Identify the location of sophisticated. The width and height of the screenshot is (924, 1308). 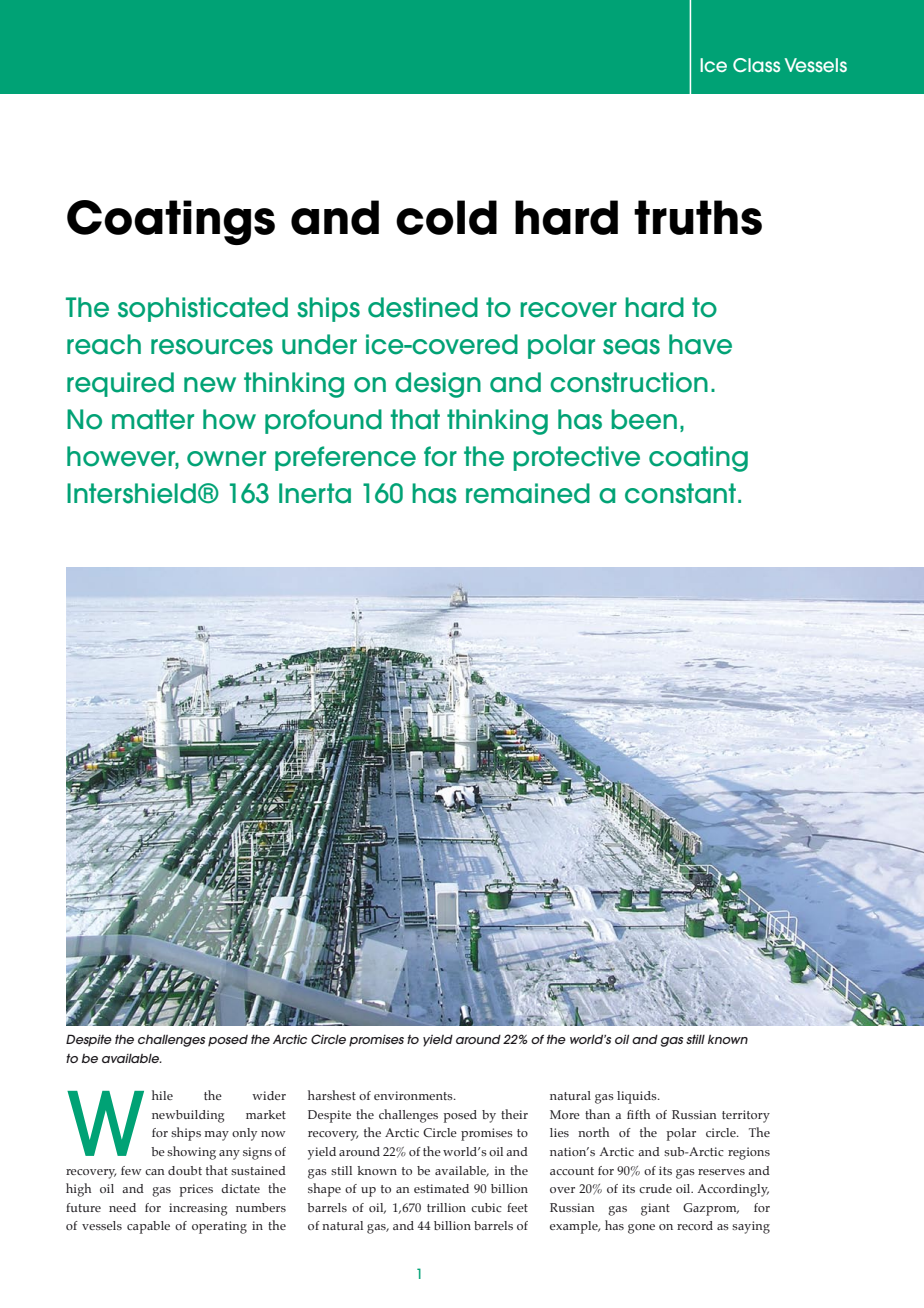
(203, 309).
